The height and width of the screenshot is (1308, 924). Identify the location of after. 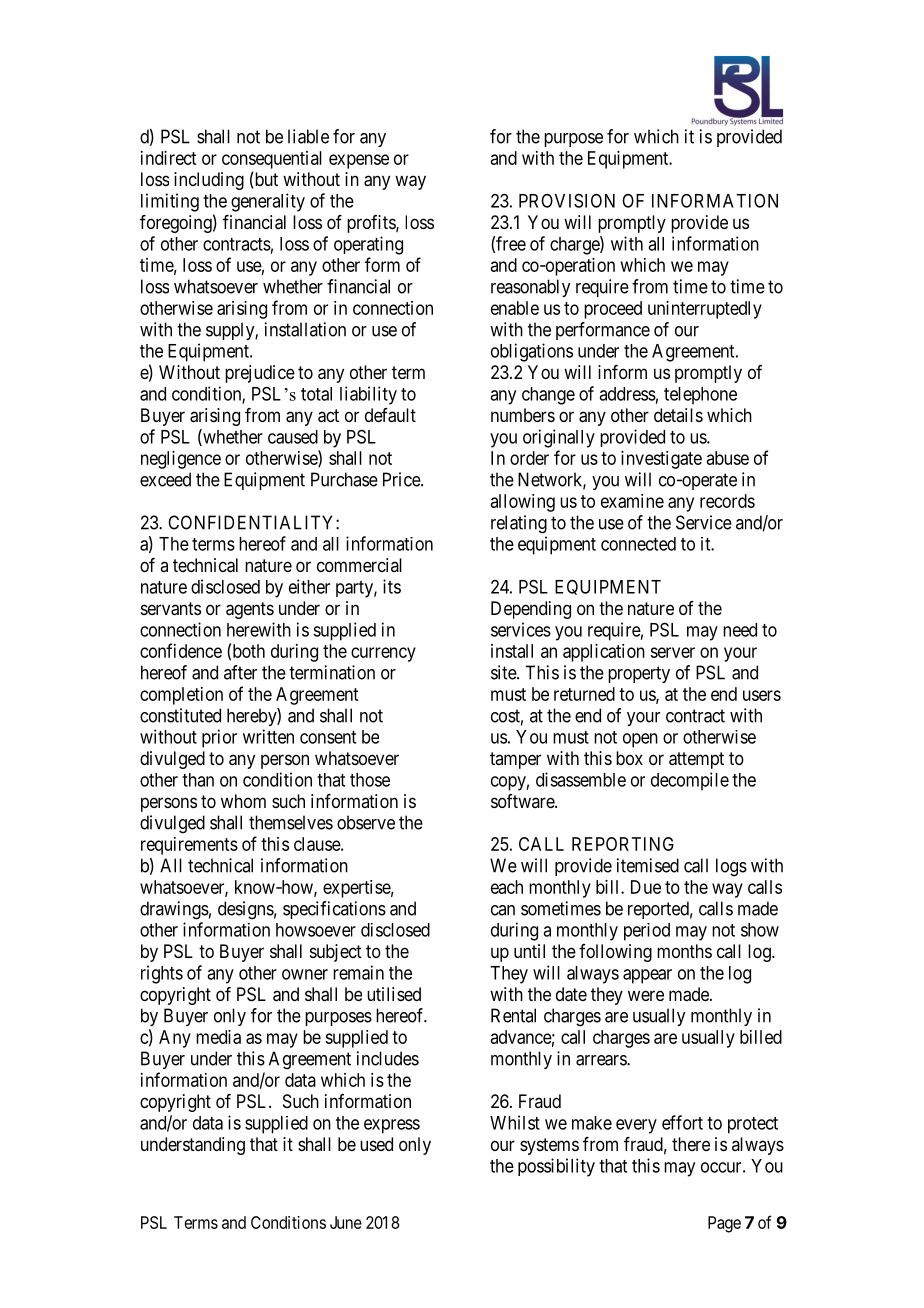
(240, 672).
